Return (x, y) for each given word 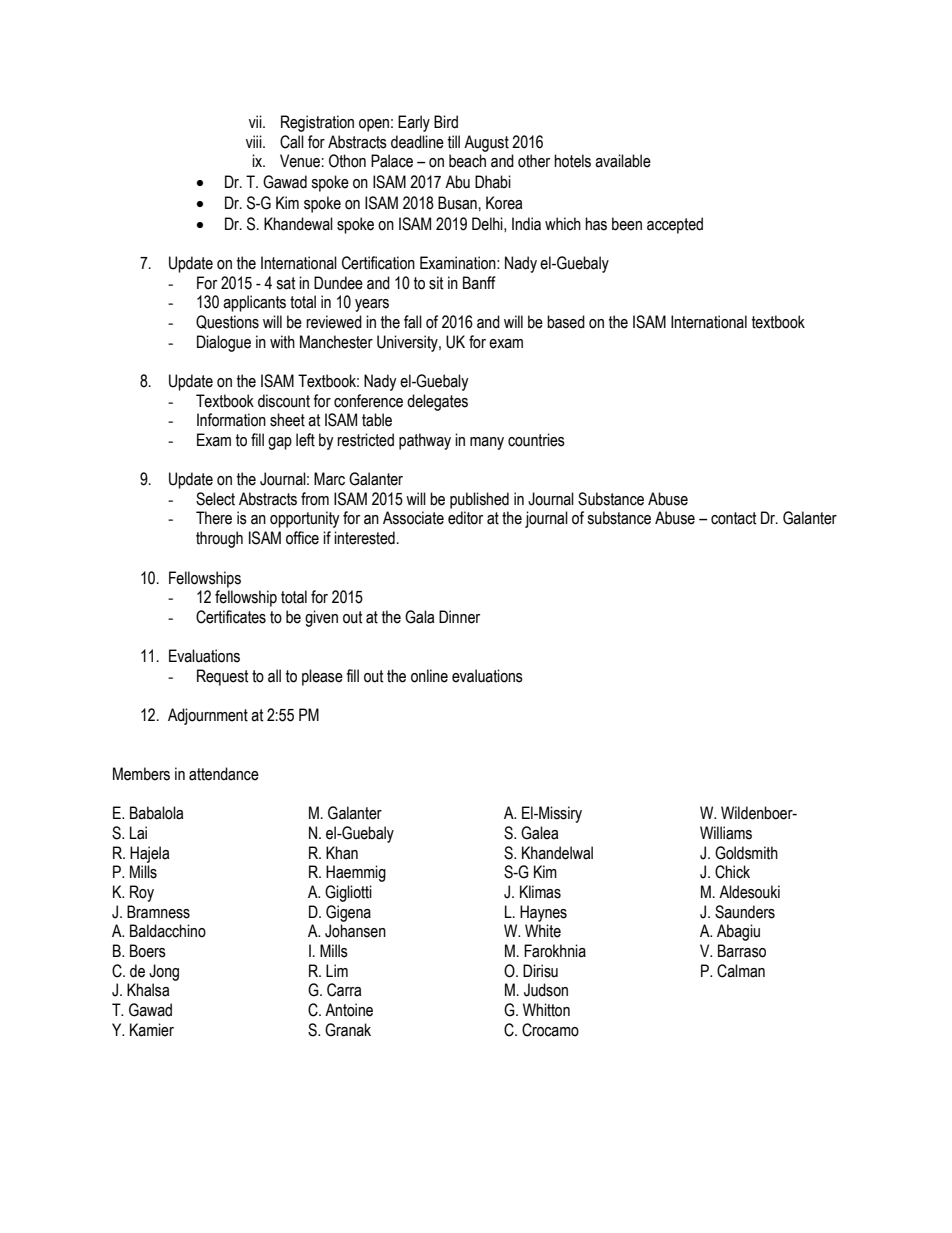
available (623, 161)
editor (465, 518)
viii (255, 141)
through (219, 539)
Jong (164, 972)
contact (734, 518)
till (454, 142)
